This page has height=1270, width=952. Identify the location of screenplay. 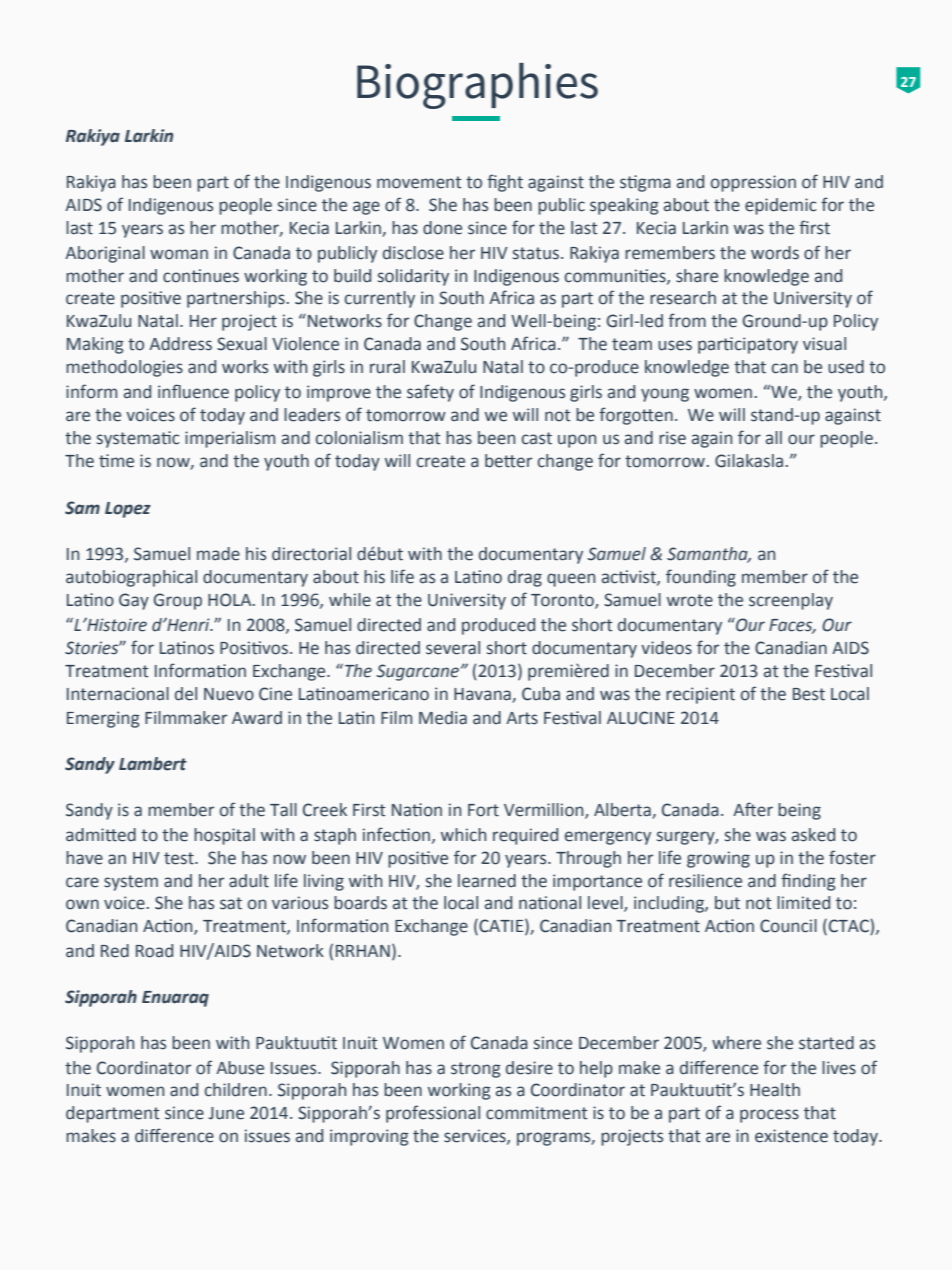
(791, 601).
